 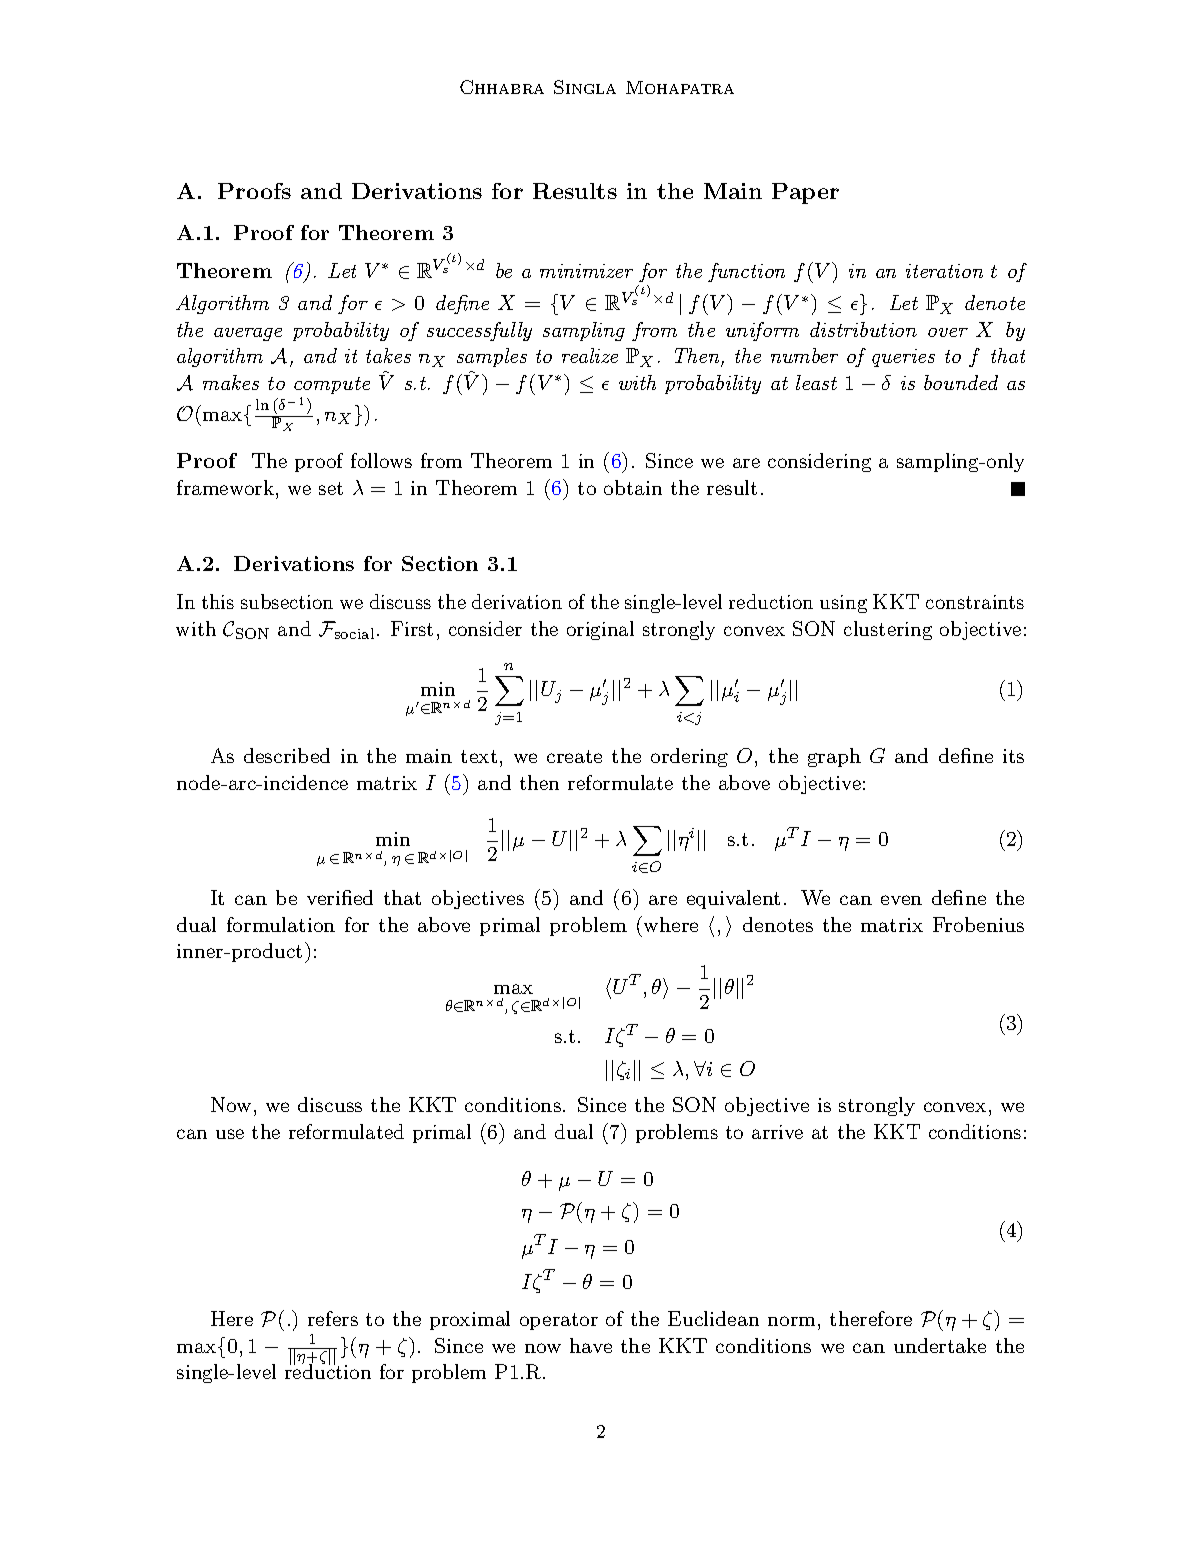 I want to click on undertake, so click(x=940, y=1345).
